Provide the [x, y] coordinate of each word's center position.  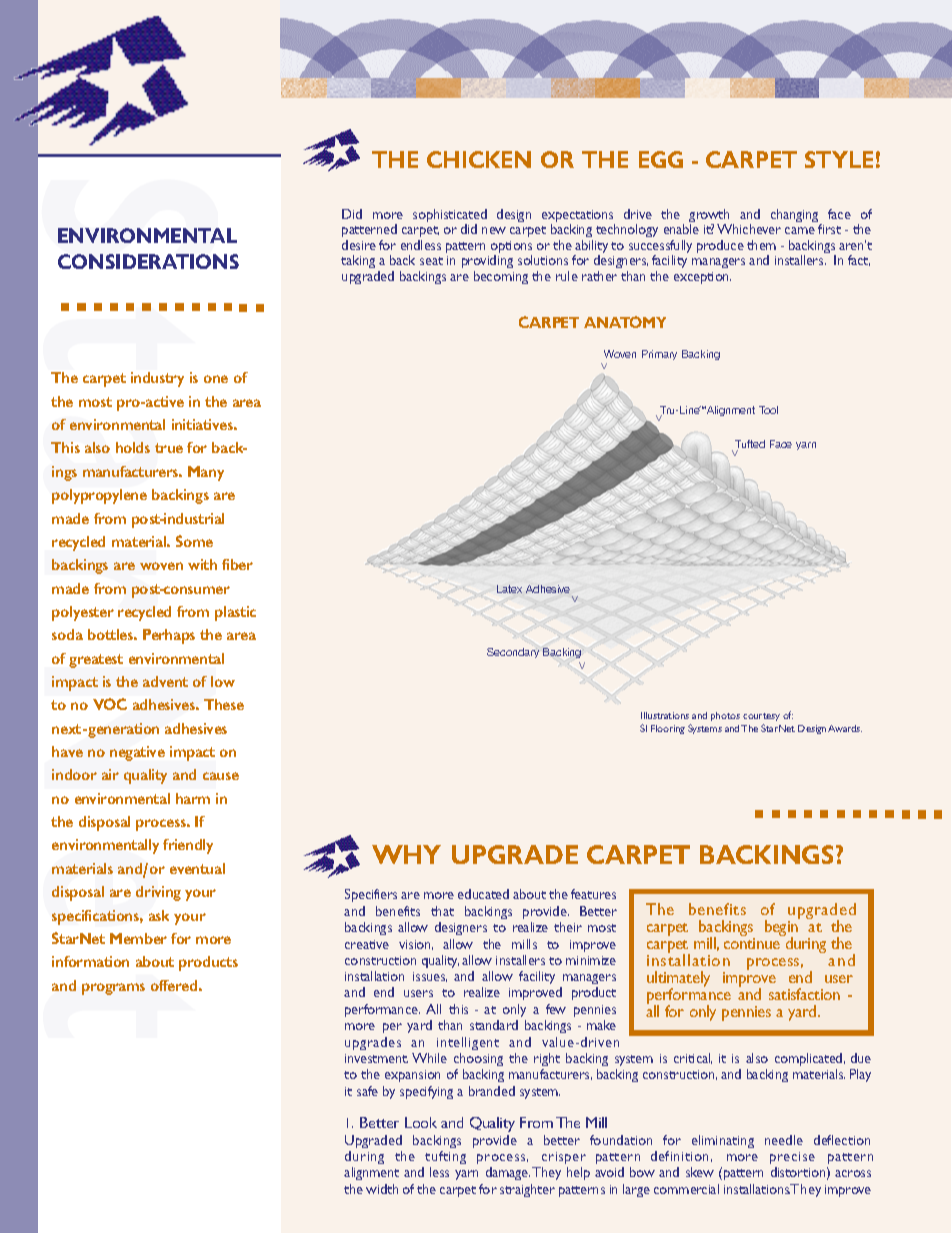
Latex [509, 589]
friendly [188, 846]
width [382, 1189]
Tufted [750, 446]
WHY [406, 854]
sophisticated [450, 217]
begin [782, 928]
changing [796, 217]
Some [194, 541]
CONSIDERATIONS [148, 261]
